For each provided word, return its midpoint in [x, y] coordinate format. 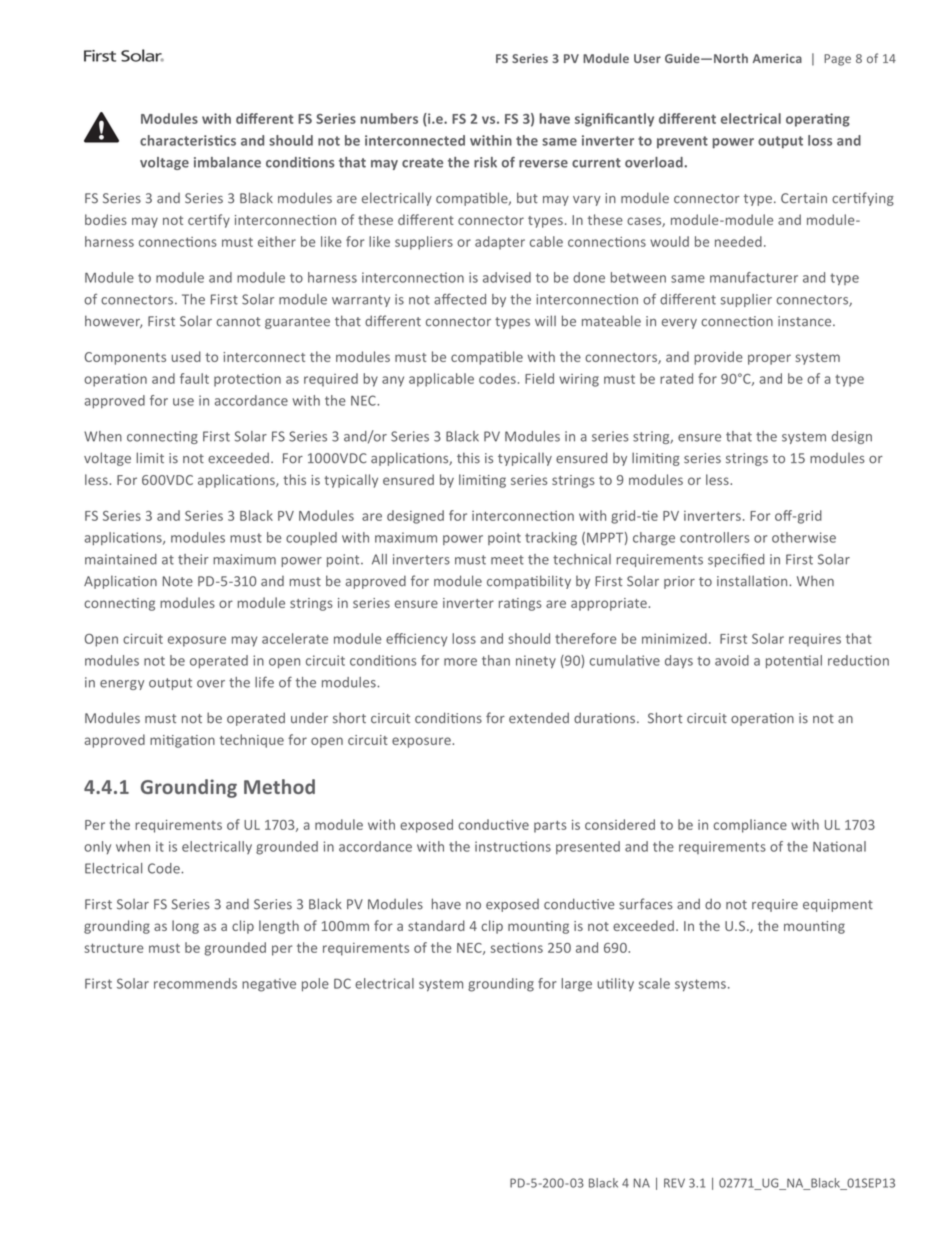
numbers [389, 118]
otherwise [804, 537]
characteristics [188, 140]
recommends [195, 983]
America [777, 58]
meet [507, 560]
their [193, 559]
